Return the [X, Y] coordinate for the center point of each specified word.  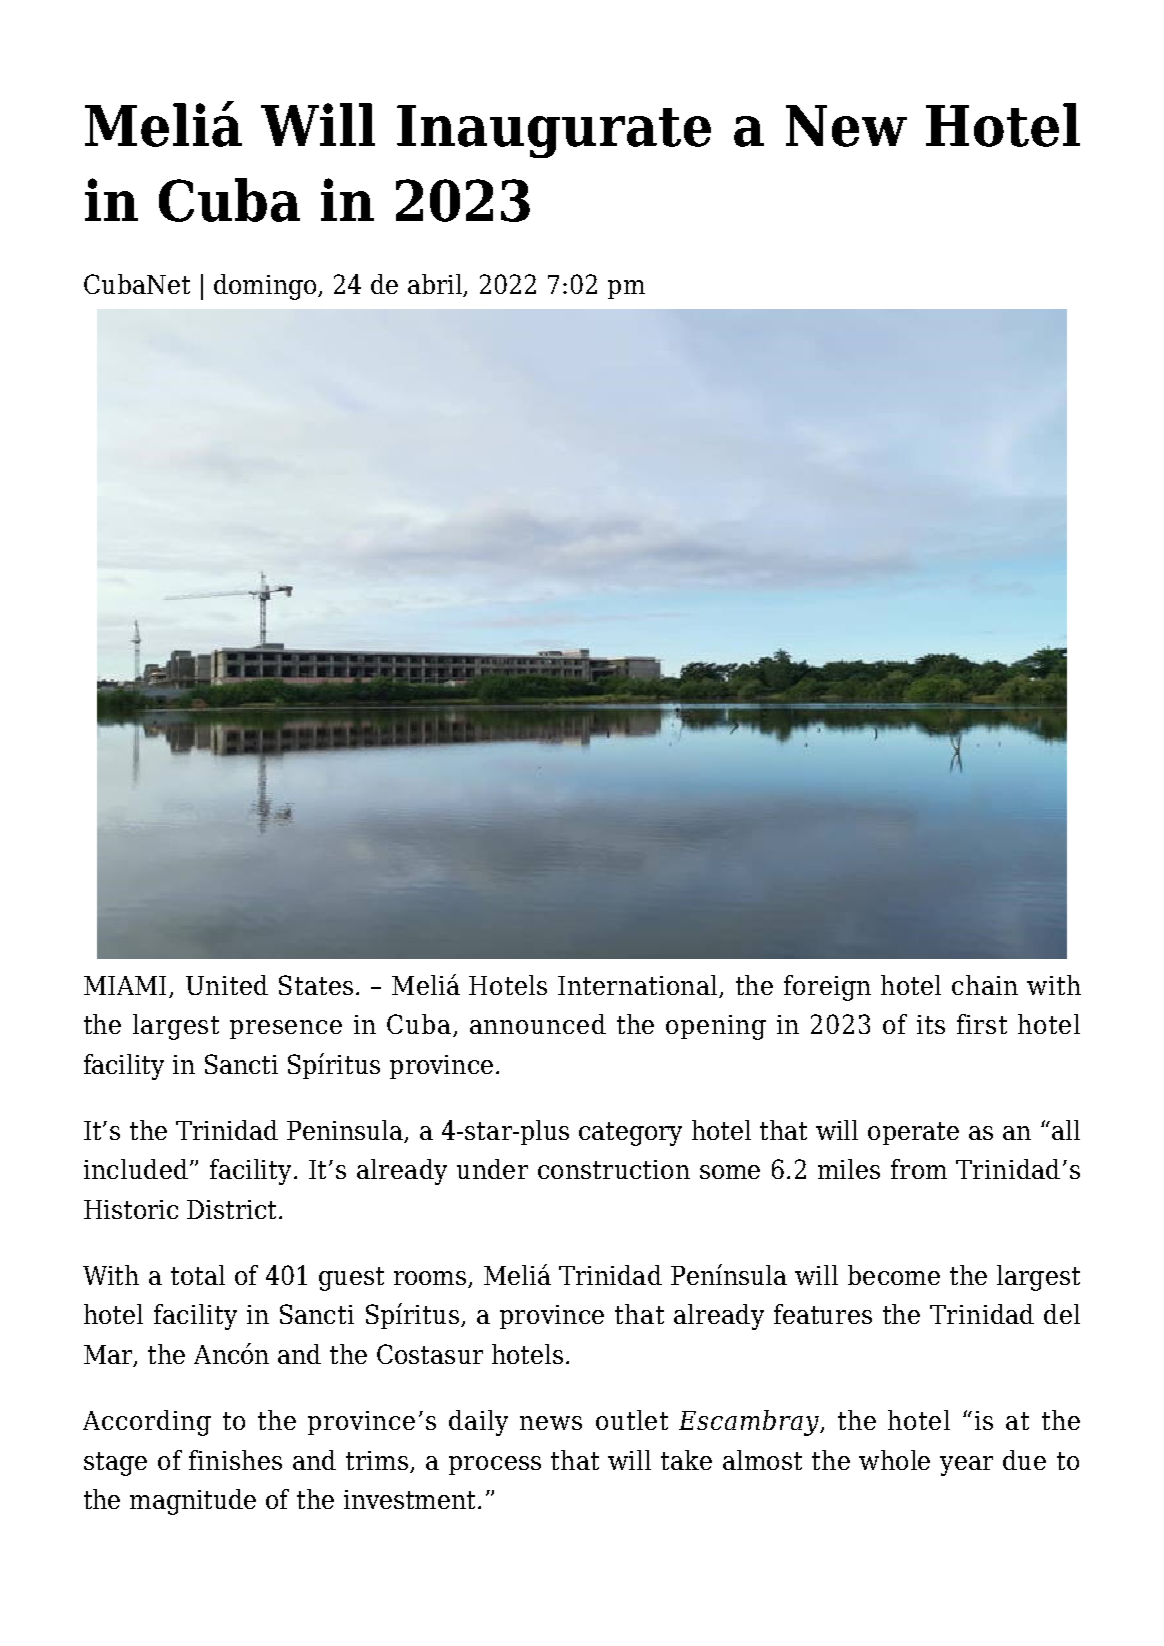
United [227, 985]
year [966, 1466]
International [639, 986]
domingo [266, 287]
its [931, 1024]
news [551, 1423]
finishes [235, 1460]
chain [985, 985]
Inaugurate [554, 131]
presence [286, 1029]
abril [436, 285]
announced [538, 1024]
